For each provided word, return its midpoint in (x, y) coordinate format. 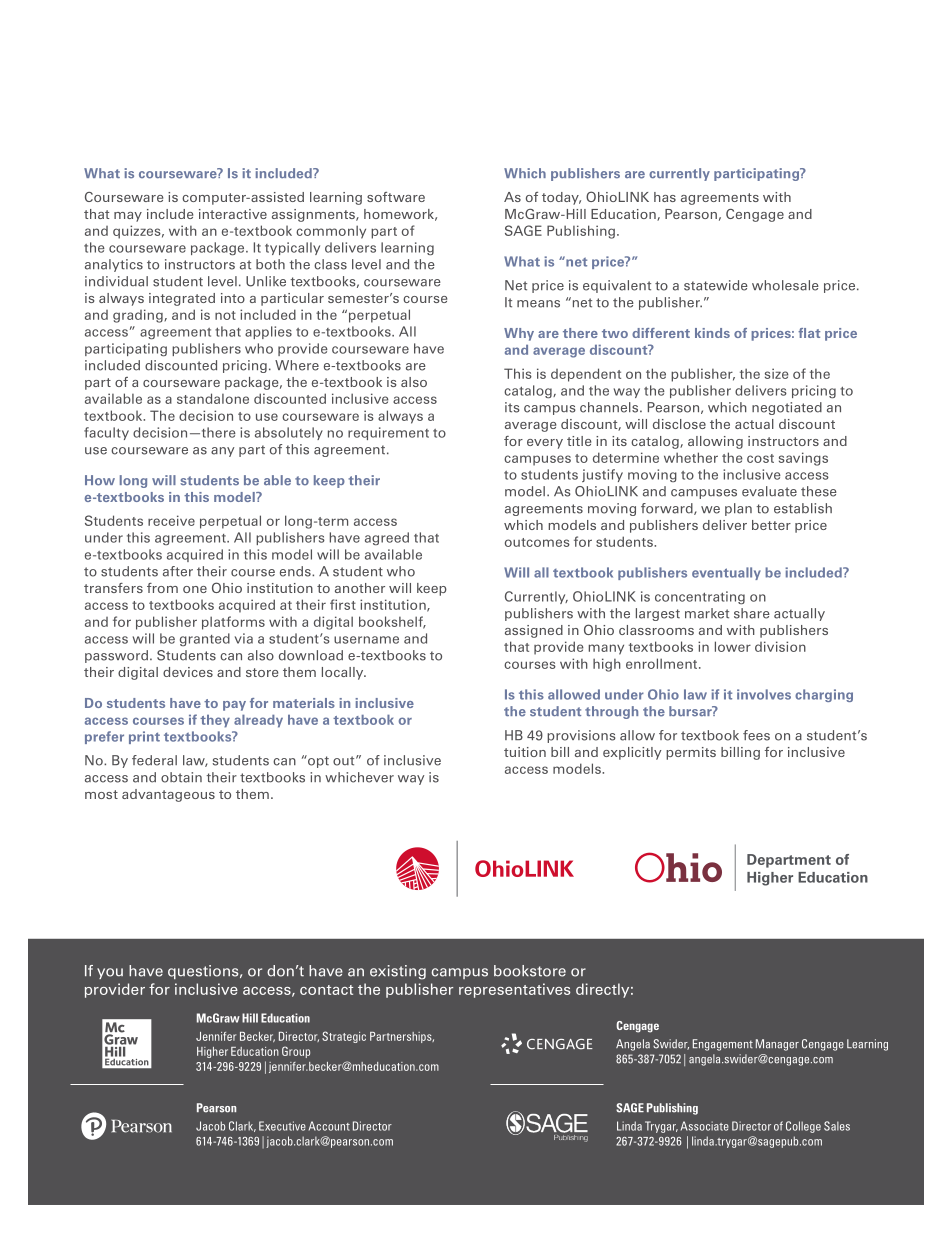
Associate (705, 1126)
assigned (534, 631)
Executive (282, 1126)
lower (733, 646)
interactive (233, 214)
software (396, 197)
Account (329, 1126)
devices (188, 672)
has (665, 197)
